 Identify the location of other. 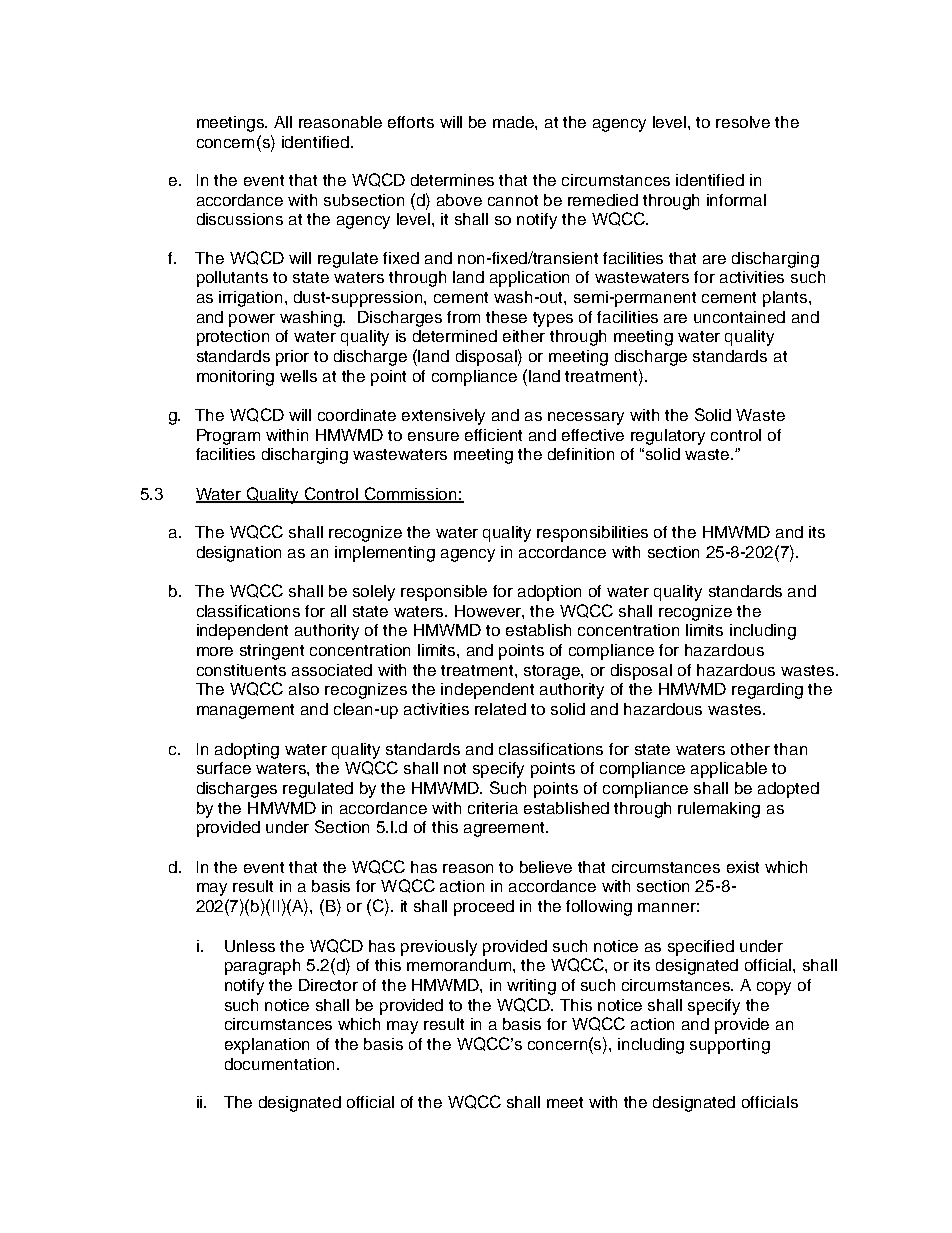
(750, 749).
